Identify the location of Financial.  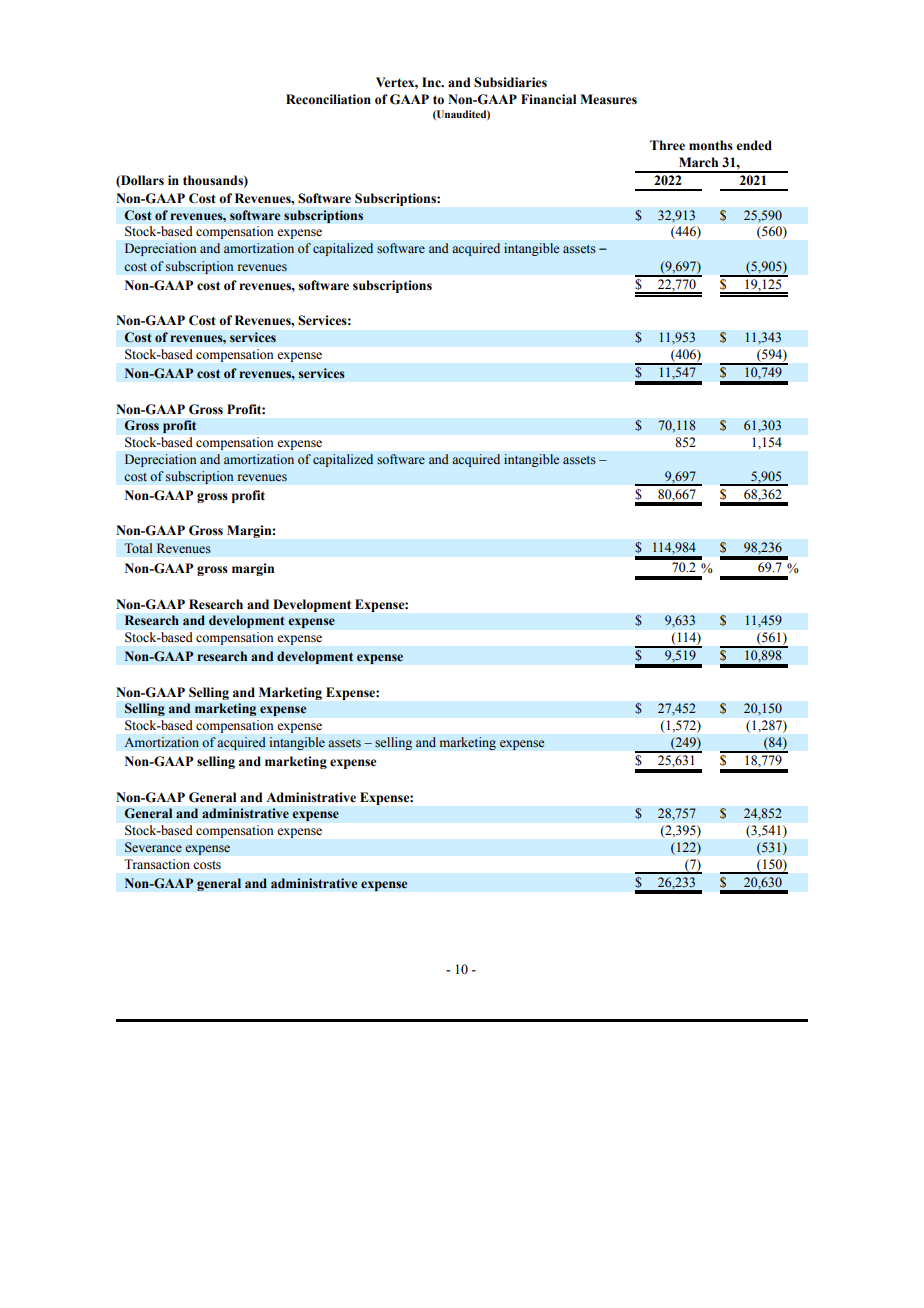
(548, 99).
